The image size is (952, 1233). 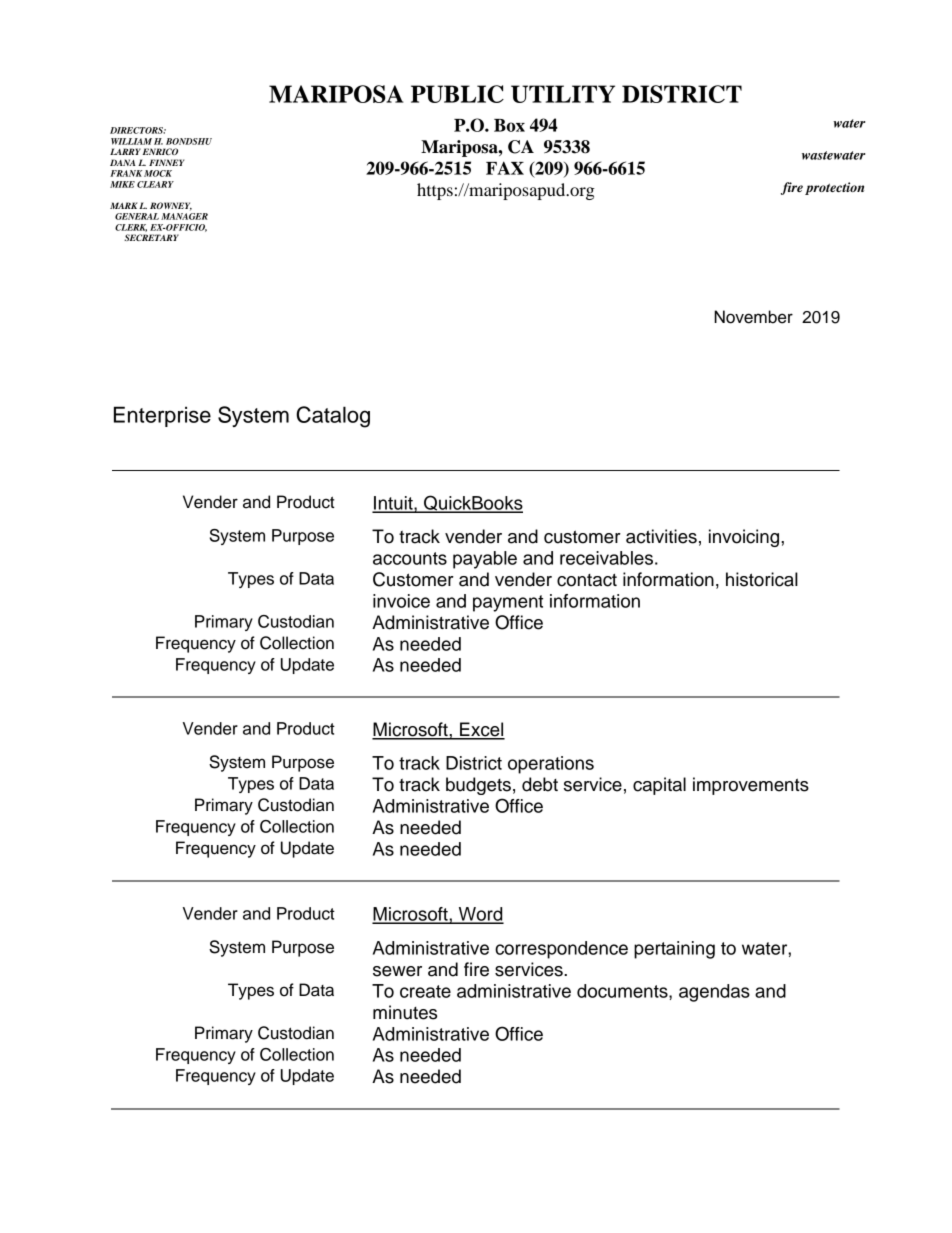 What do you see at coordinates (751, 786) in the screenshot?
I see `improvements` at bounding box center [751, 786].
